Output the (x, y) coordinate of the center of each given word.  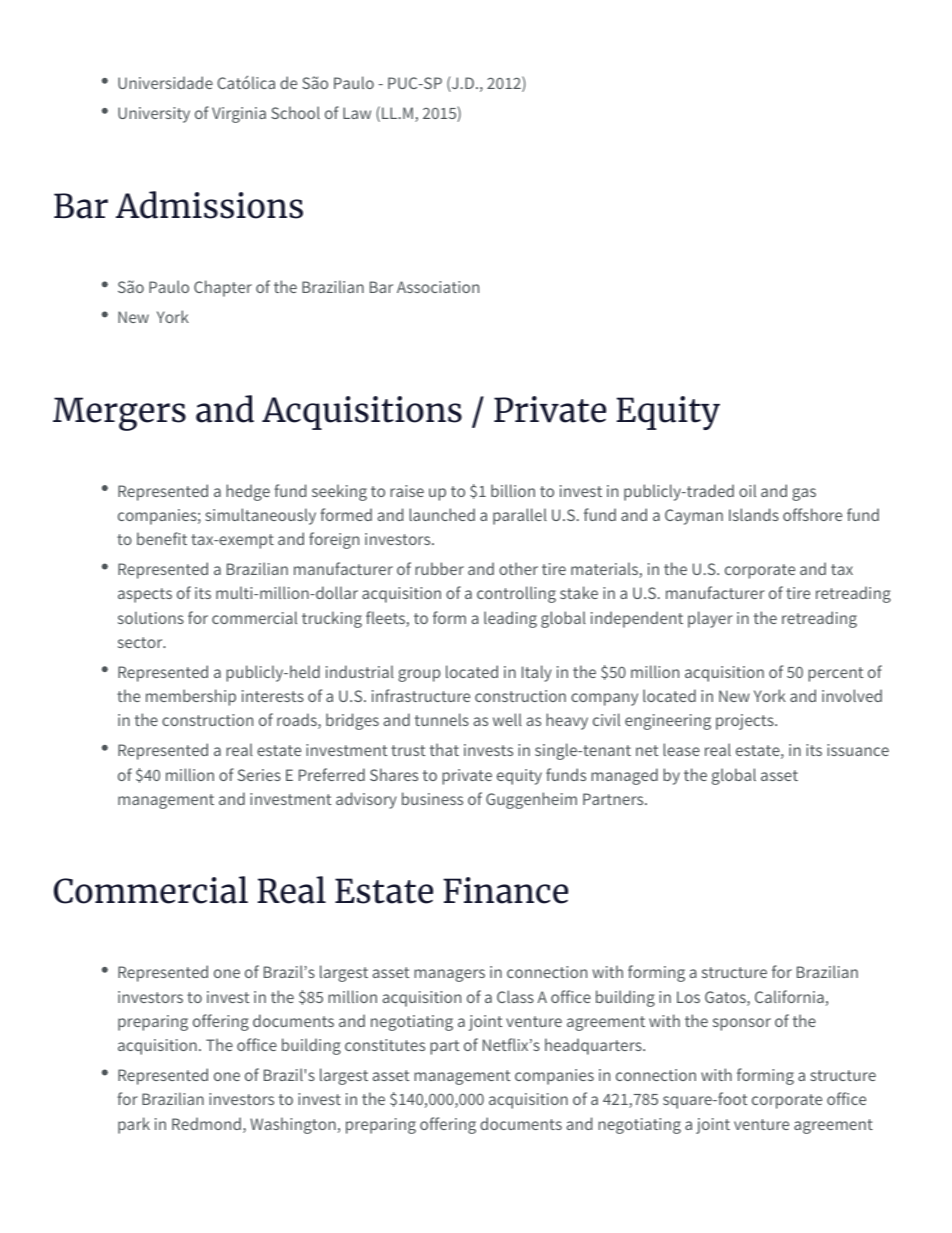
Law (357, 113)
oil (747, 490)
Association (438, 287)
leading (510, 619)
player (710, 619)
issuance (858, 750)
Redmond (206, 1123)
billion (513, 490)
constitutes (385, 1045)
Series (259, 775)
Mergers (119, 414)
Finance (505, 890)
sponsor (742, 1024)
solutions (151, 617)
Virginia (239, 115)
